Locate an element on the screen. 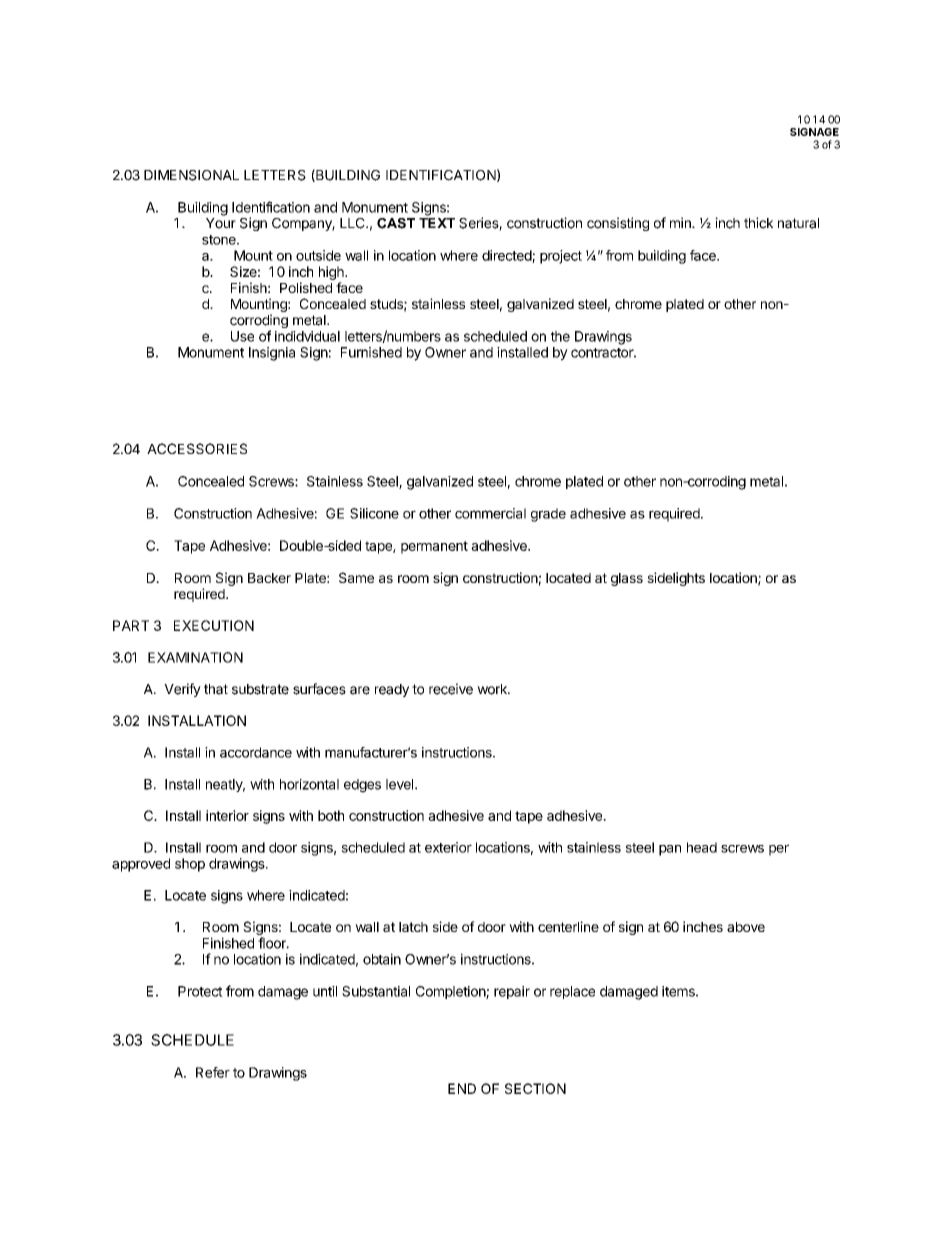  head is located at coordinates (702, 847).
